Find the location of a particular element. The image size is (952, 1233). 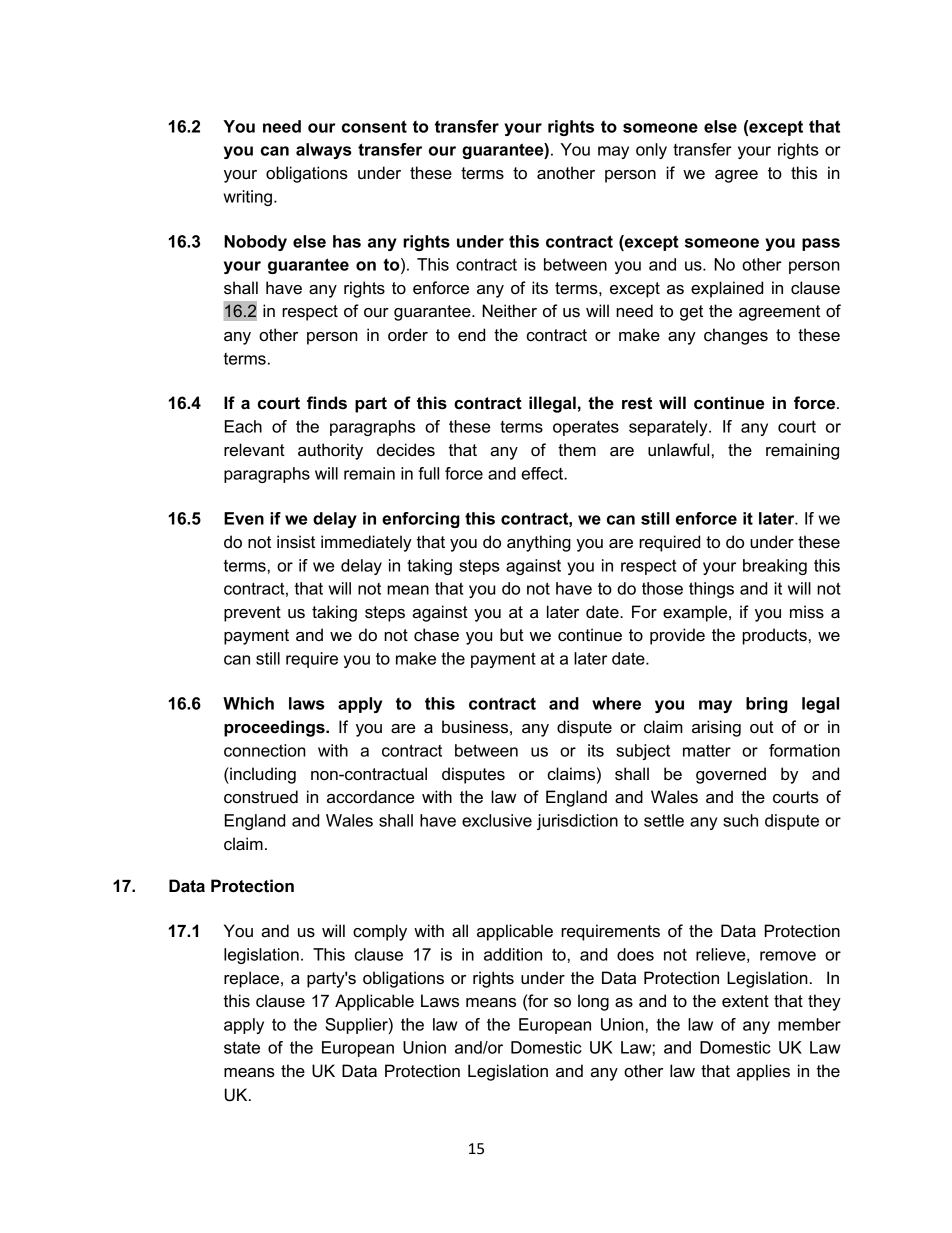

pass is located at coordinates (821, 244).
